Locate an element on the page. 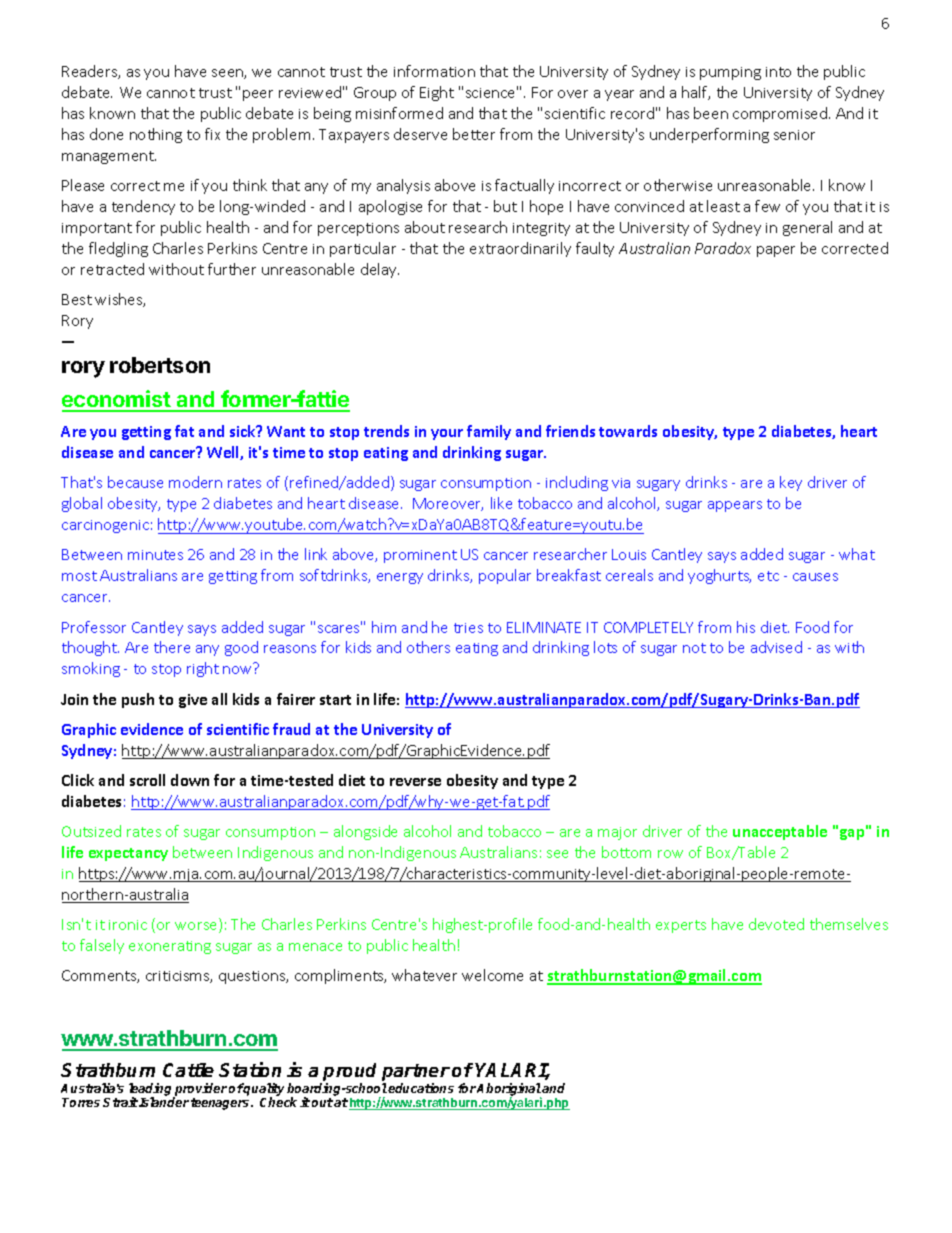  robertson is located at coordinates (160, 365).
